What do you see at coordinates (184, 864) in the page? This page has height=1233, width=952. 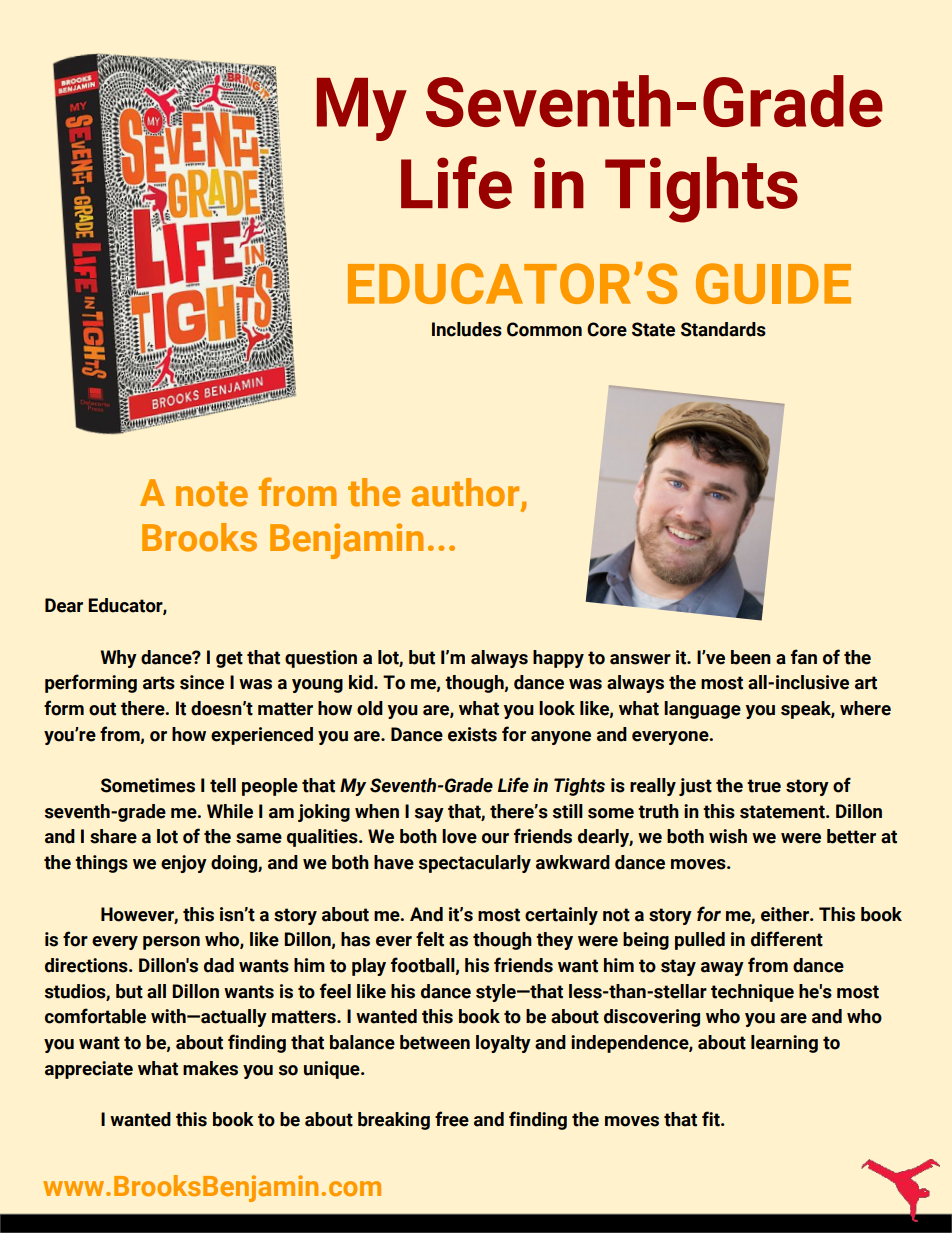 I see `enjoy` at bounding box center [184, 864].
